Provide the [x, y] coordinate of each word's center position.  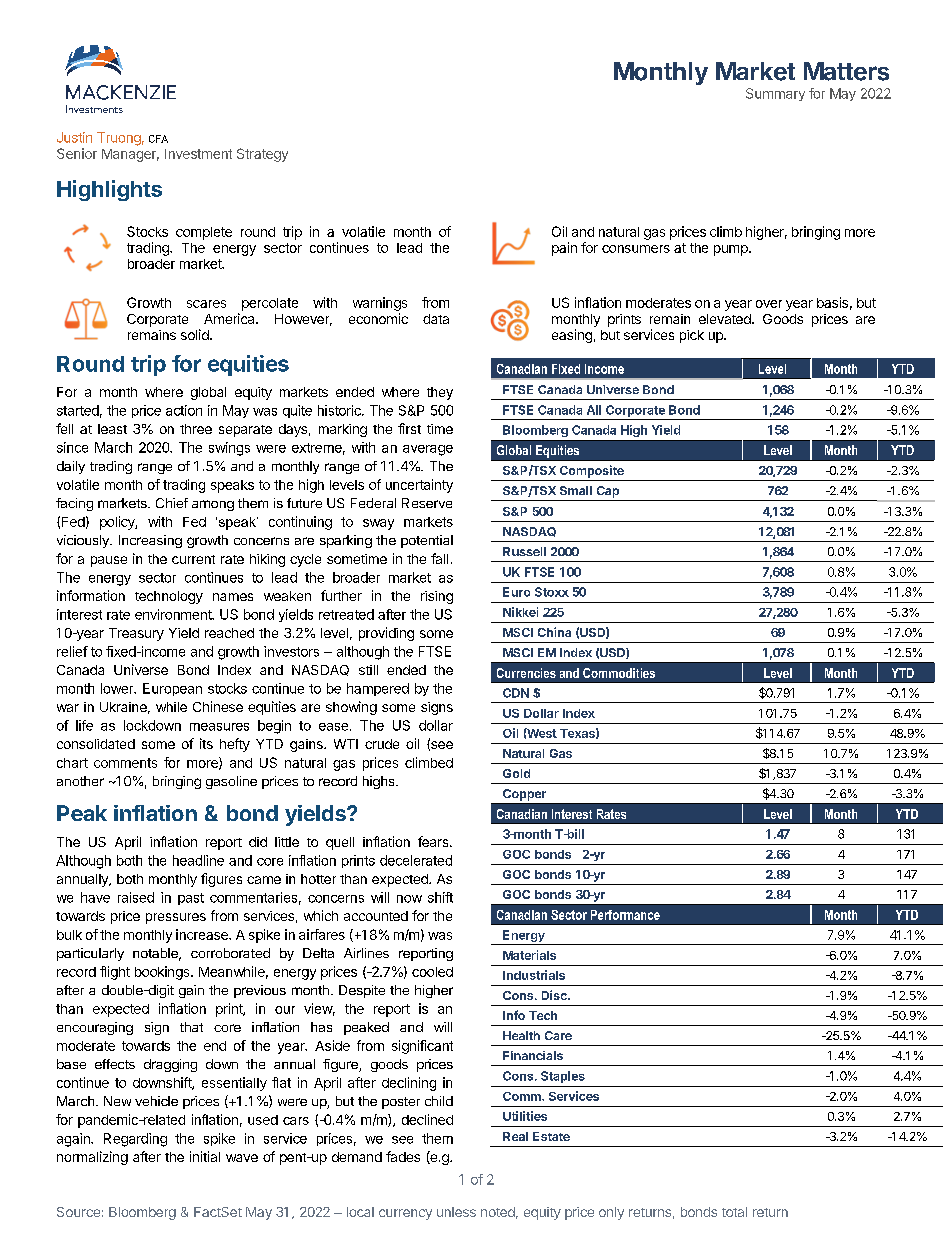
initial [205, 1156]
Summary [775, 94]
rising [437, 597]
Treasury [136, 634]
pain [564, 249]
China [554, 632]
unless [456, 1212]
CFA [158, 139]
